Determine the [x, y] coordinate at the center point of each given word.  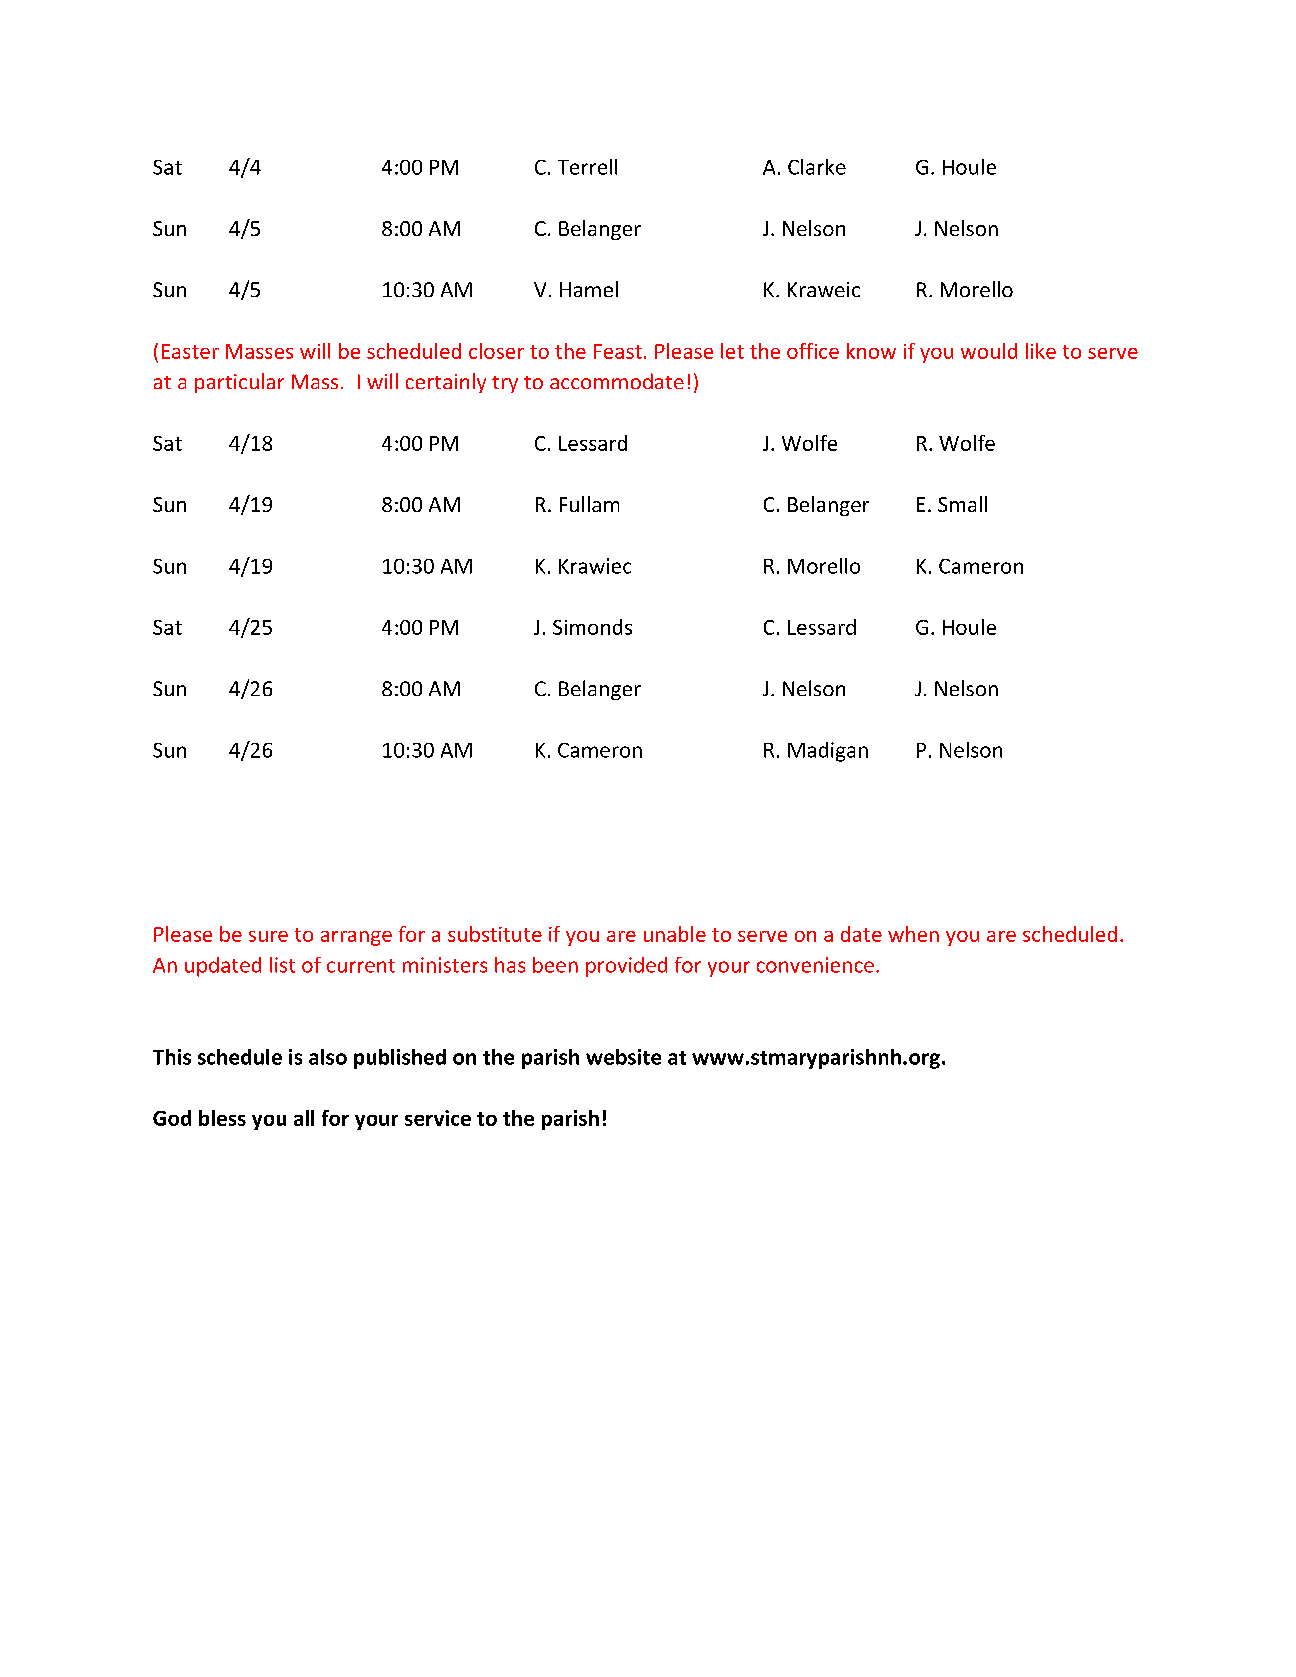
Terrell [587, 167]
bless [222, 1118]
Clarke [817, 167]
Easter [190, 351]
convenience [815, 965]
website [623, 1057]
